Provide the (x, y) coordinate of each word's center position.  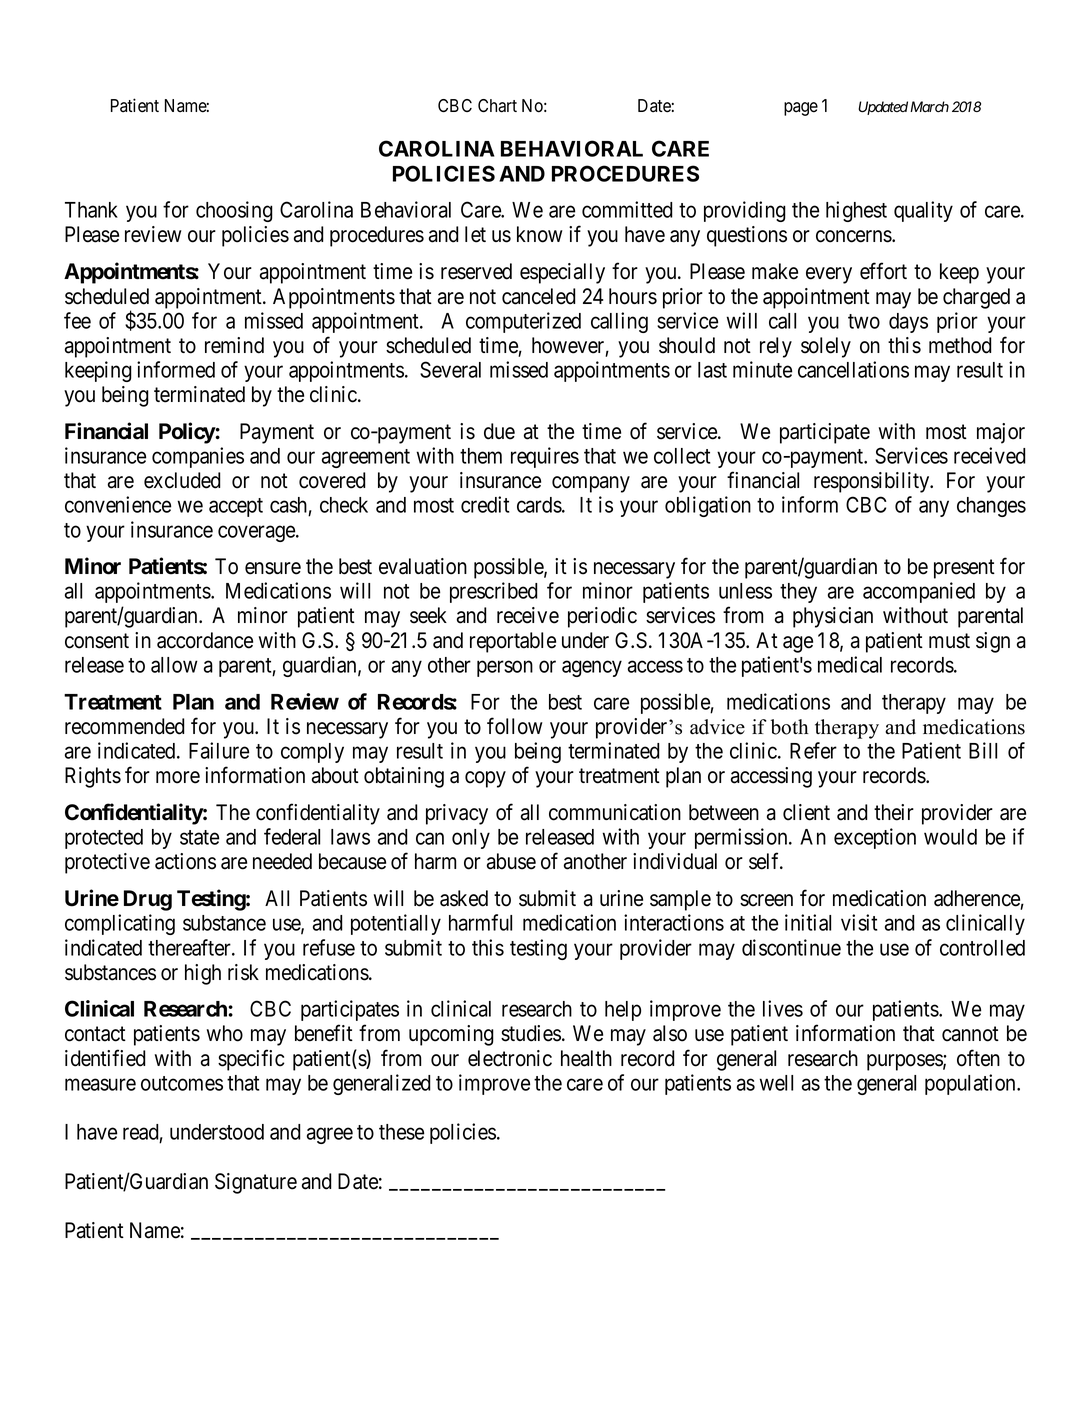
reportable (513, 642)
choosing (234, 211)
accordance (205, 640)
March (929, 107)
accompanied (919, 592)
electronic (510, 1058)
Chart (497, 106)
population (971, 1084)
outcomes (182, 1083)
